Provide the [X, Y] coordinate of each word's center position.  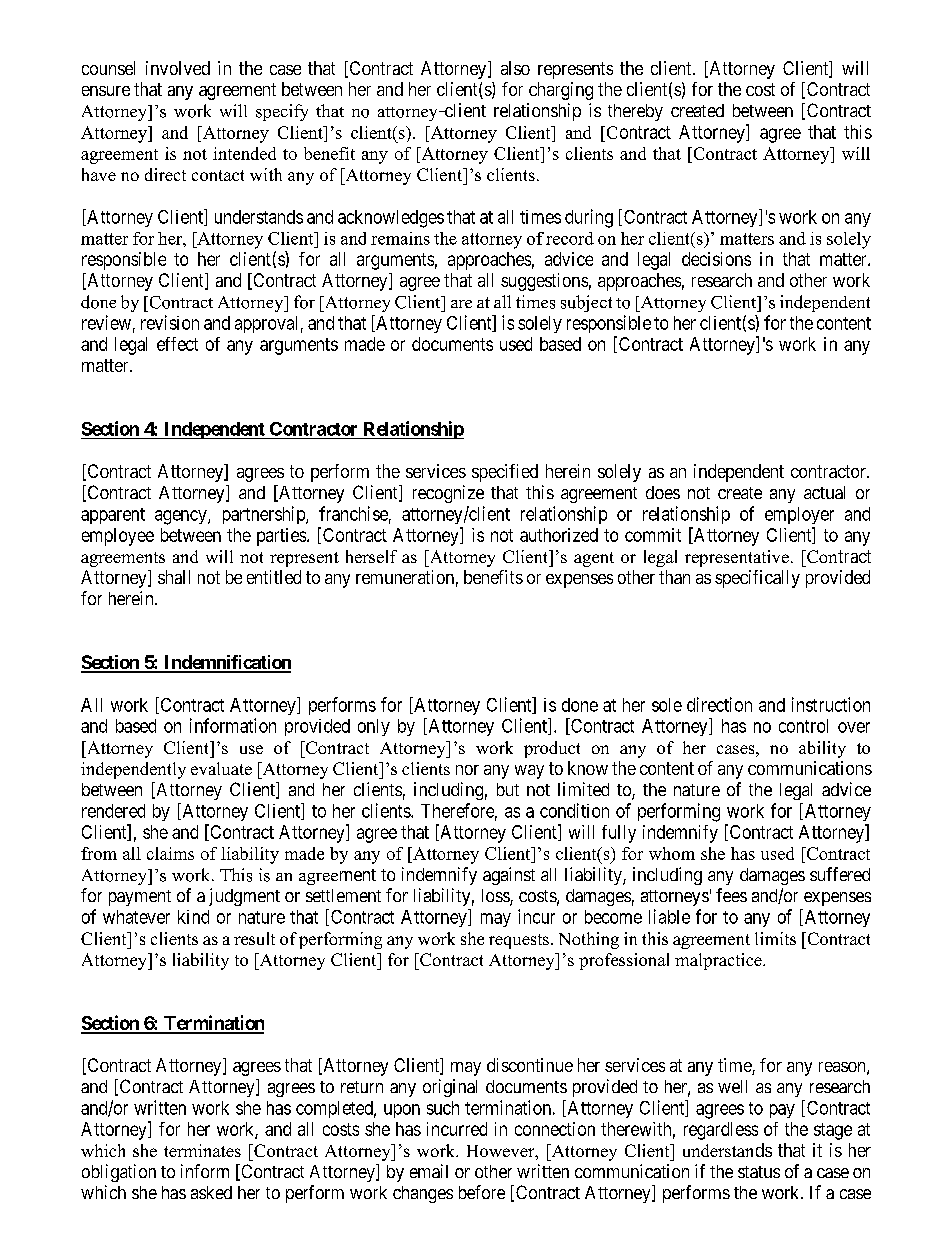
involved [178, 68]
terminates [202, 1150]
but [508, 789]
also [515, 68]
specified [505, 473]
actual [824, 492]
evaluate [221, 768]
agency [182, 517]
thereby [635, 112]
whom [672, 853]
